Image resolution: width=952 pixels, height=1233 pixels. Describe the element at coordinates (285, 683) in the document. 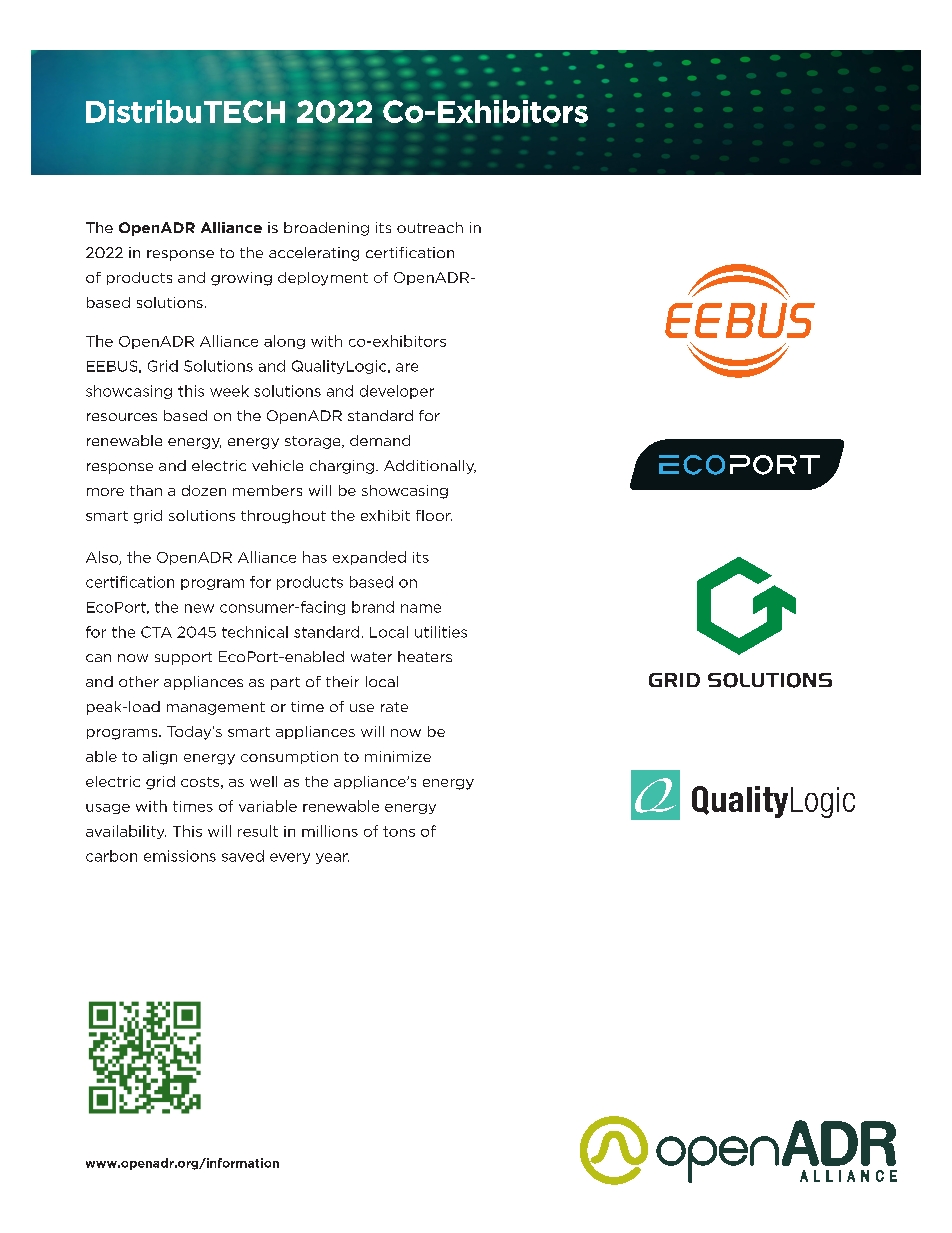

I see `part` at that location.
